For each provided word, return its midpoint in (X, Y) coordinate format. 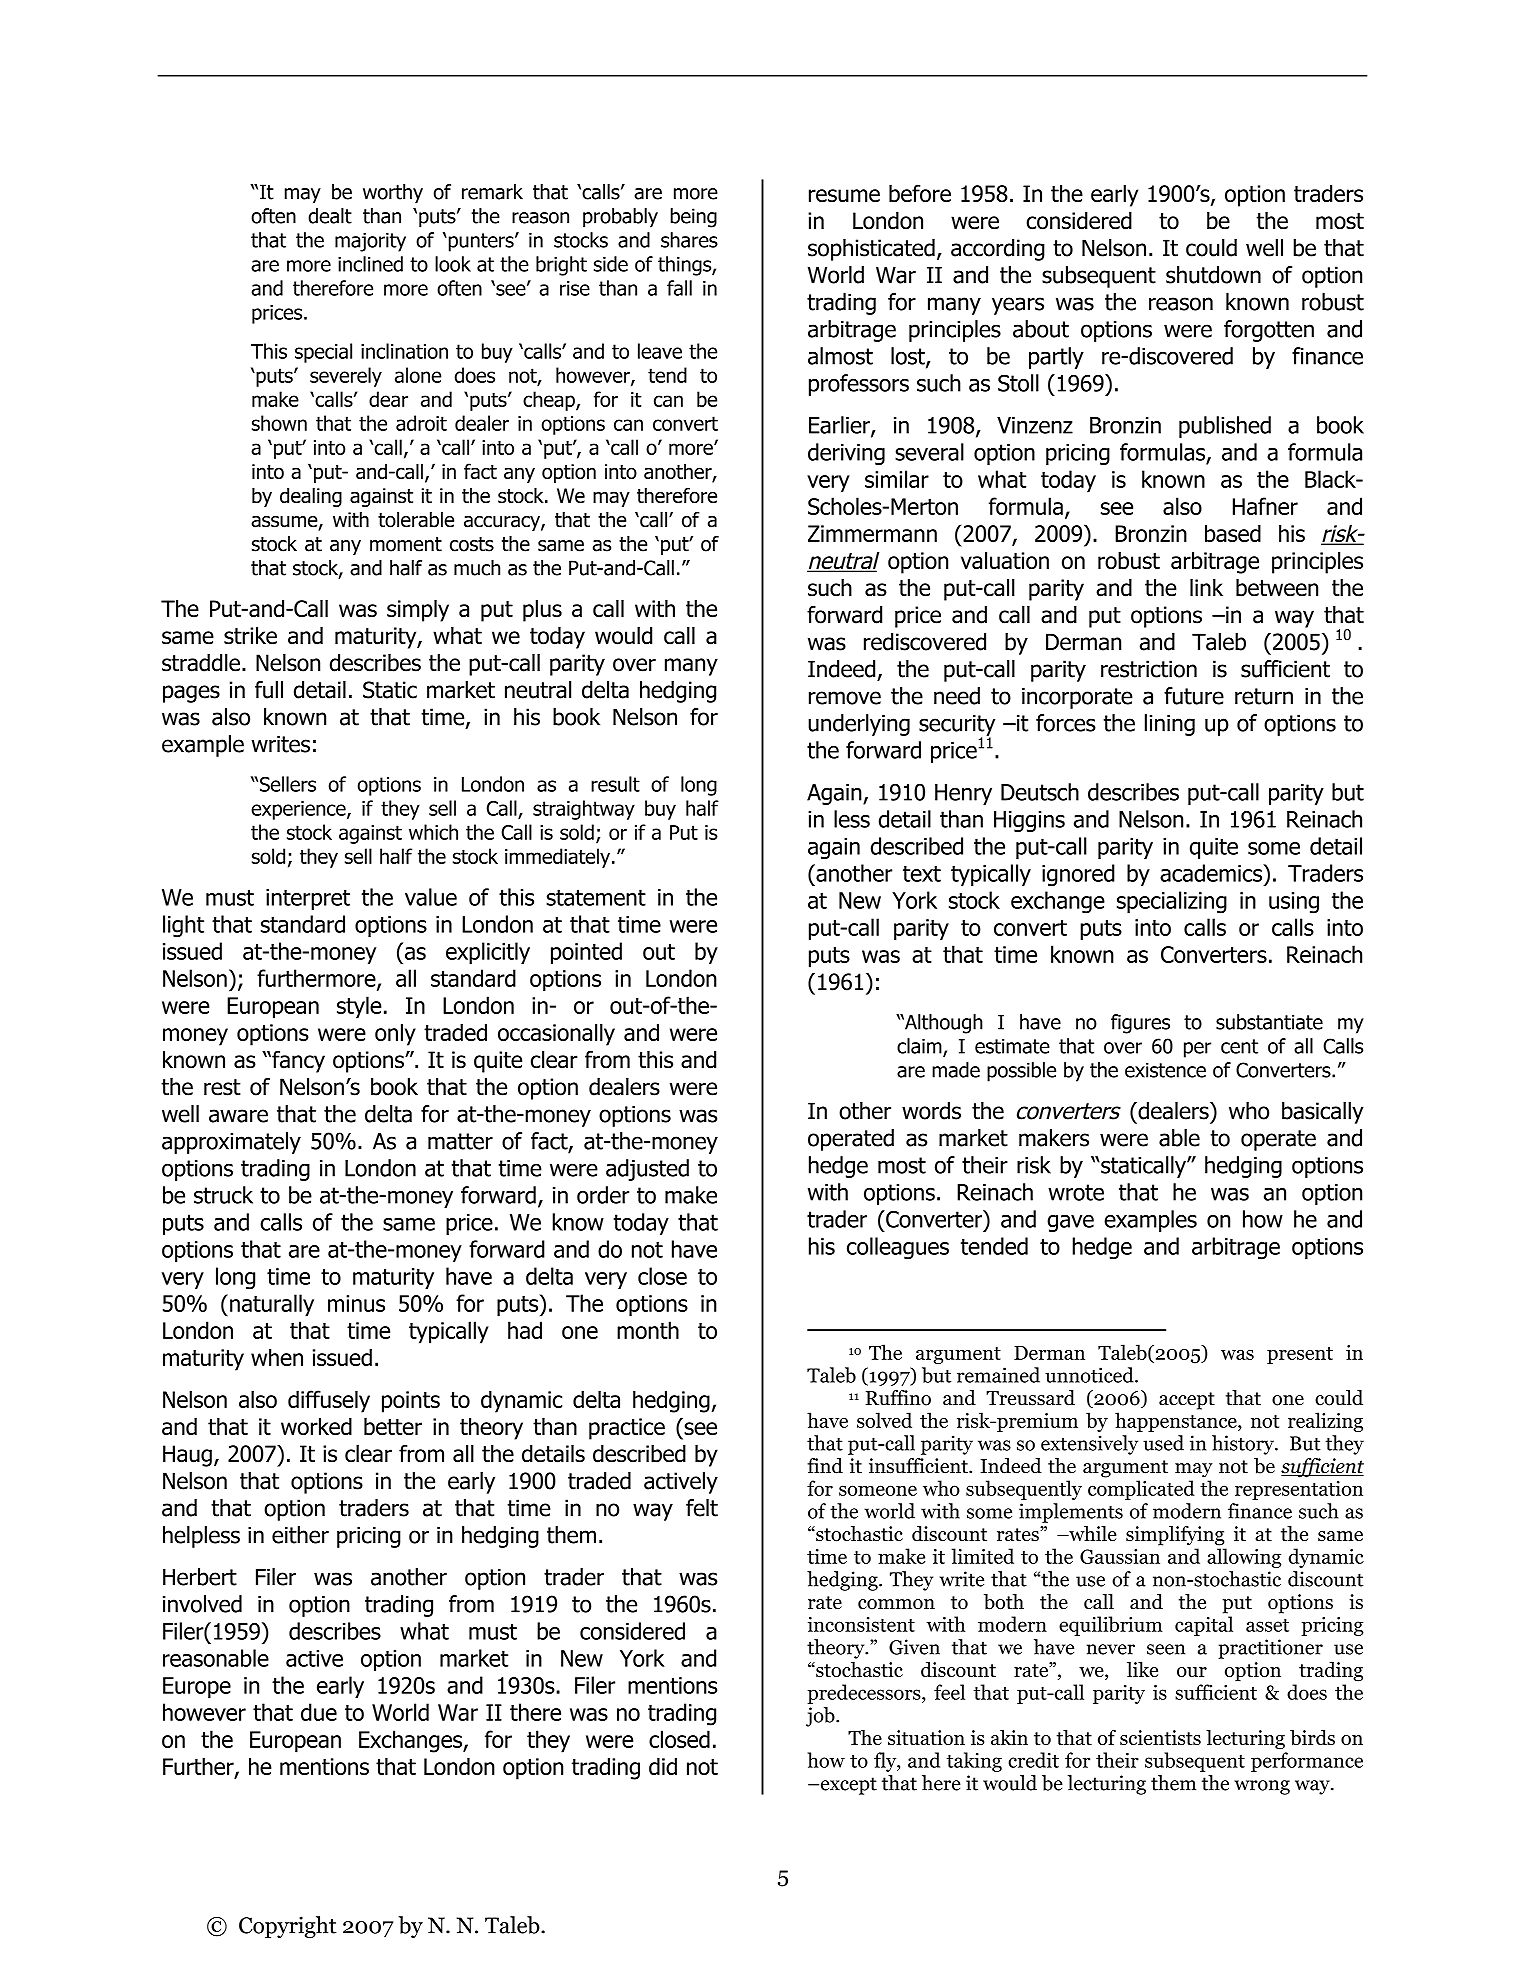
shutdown (1213, 275)
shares (689, 240)
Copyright (288, 1927)
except (847, 1786)
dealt (330, 216)
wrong (1262, 1787)
